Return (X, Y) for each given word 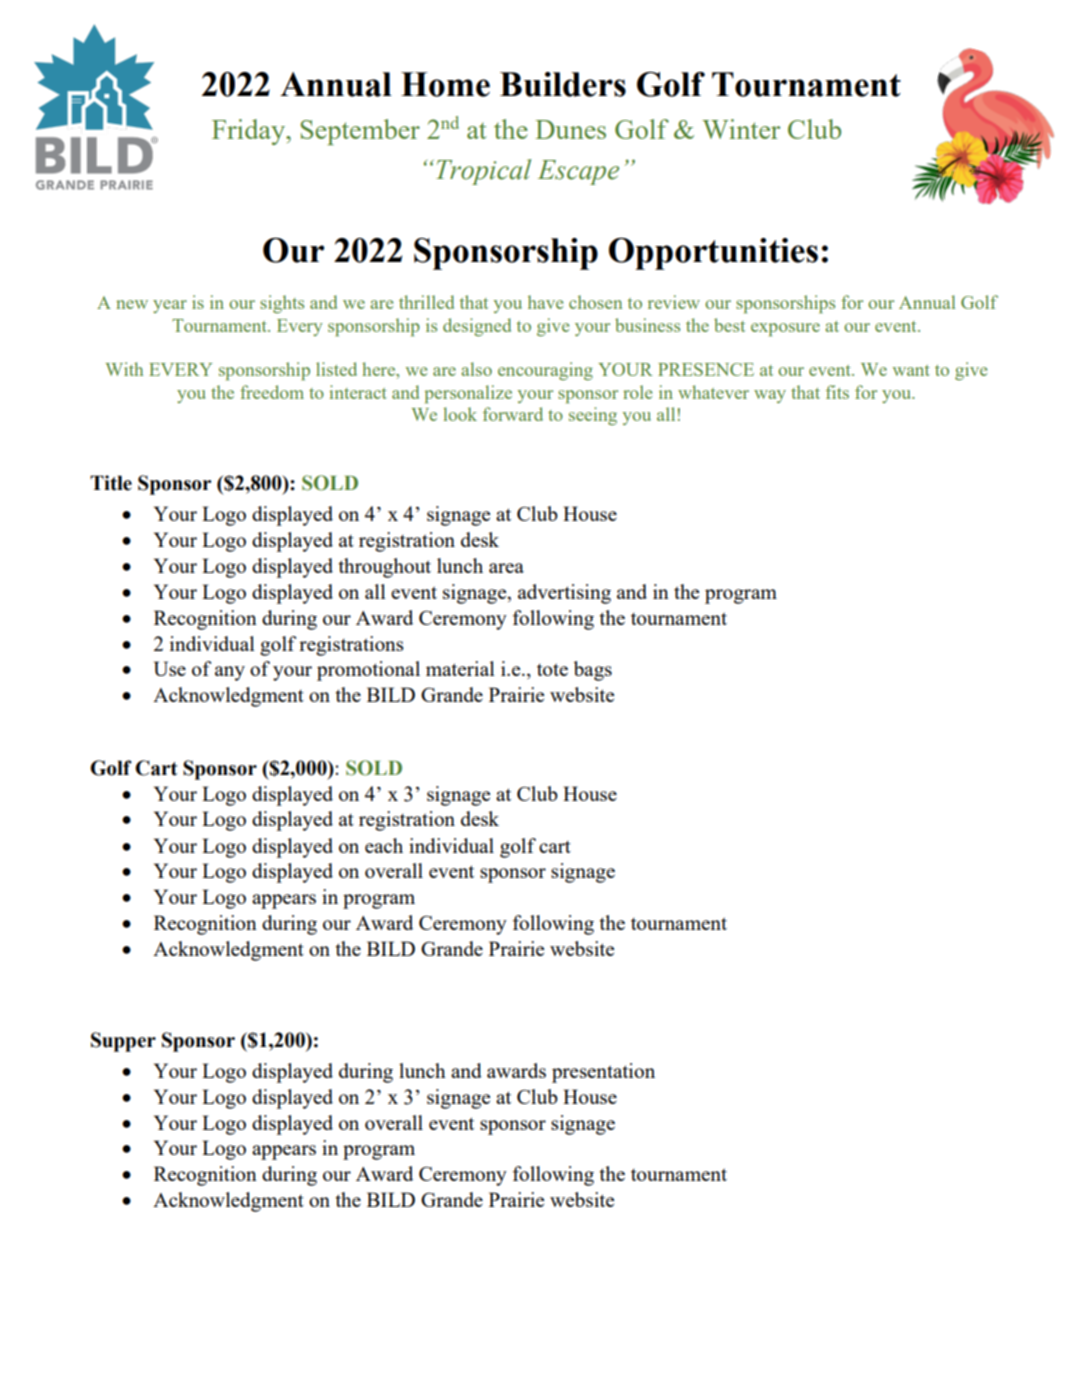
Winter (741, 129)
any (230, 673)
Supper (123, 1042)
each (384, 845)
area (506, 568)
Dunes (570, 129)
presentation (603, 1073)
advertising (564, 594)
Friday (249, 132)
